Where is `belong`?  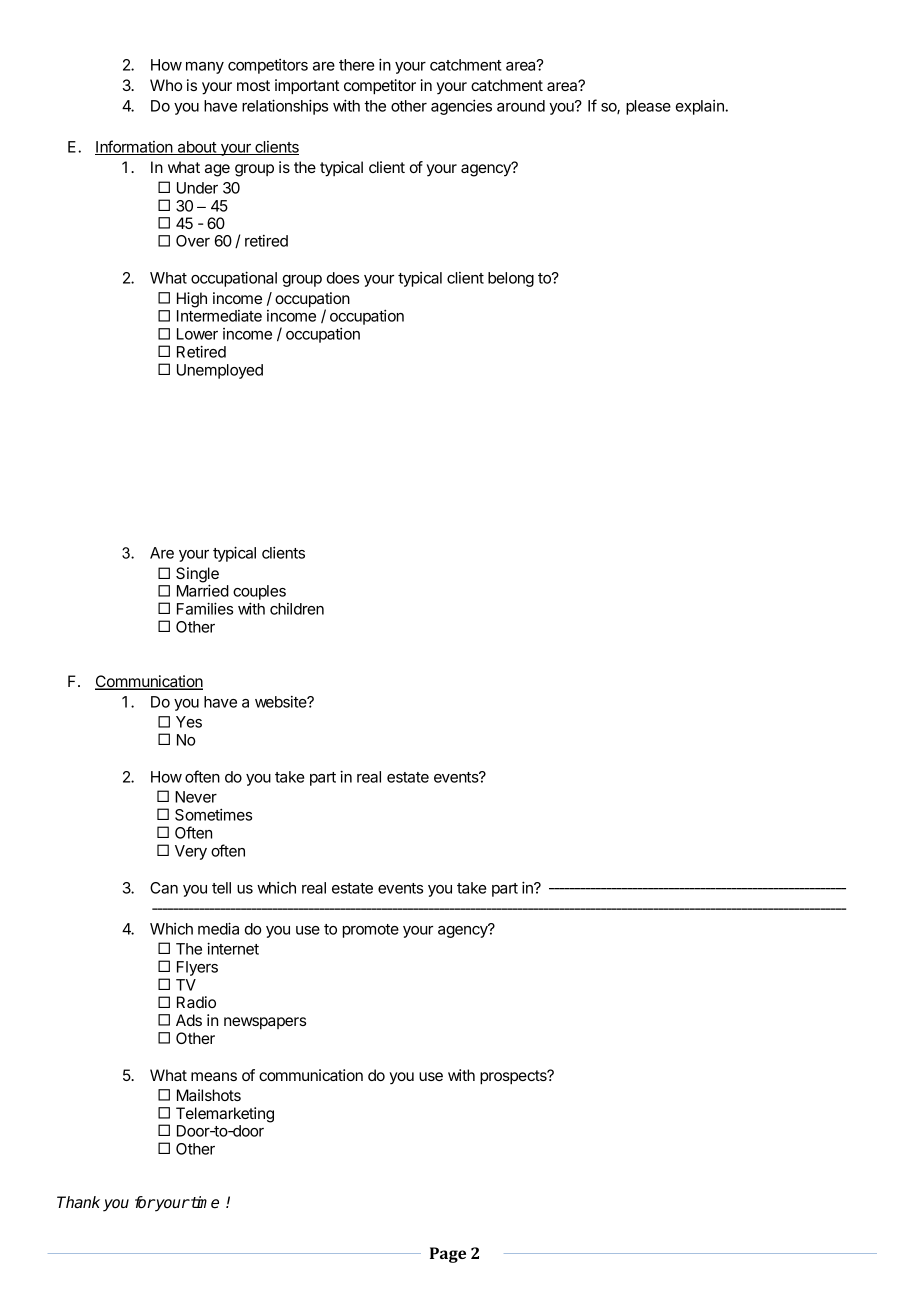
belong is located at coordinates (511, 279).
